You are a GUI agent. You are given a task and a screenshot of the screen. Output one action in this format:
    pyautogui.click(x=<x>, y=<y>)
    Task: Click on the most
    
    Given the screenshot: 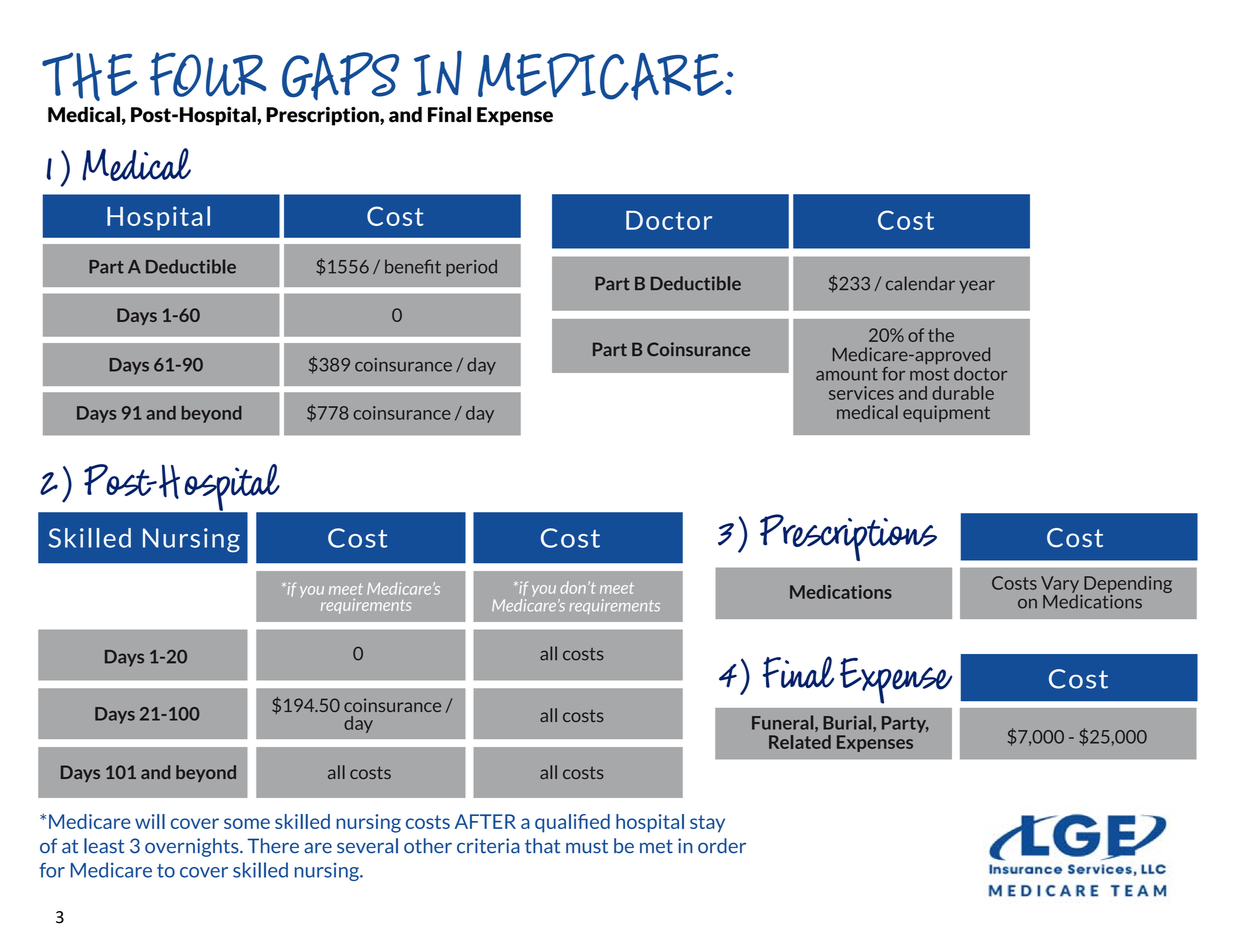 What is the action you would take?
    pyautogui.click(x=929, y=374)
